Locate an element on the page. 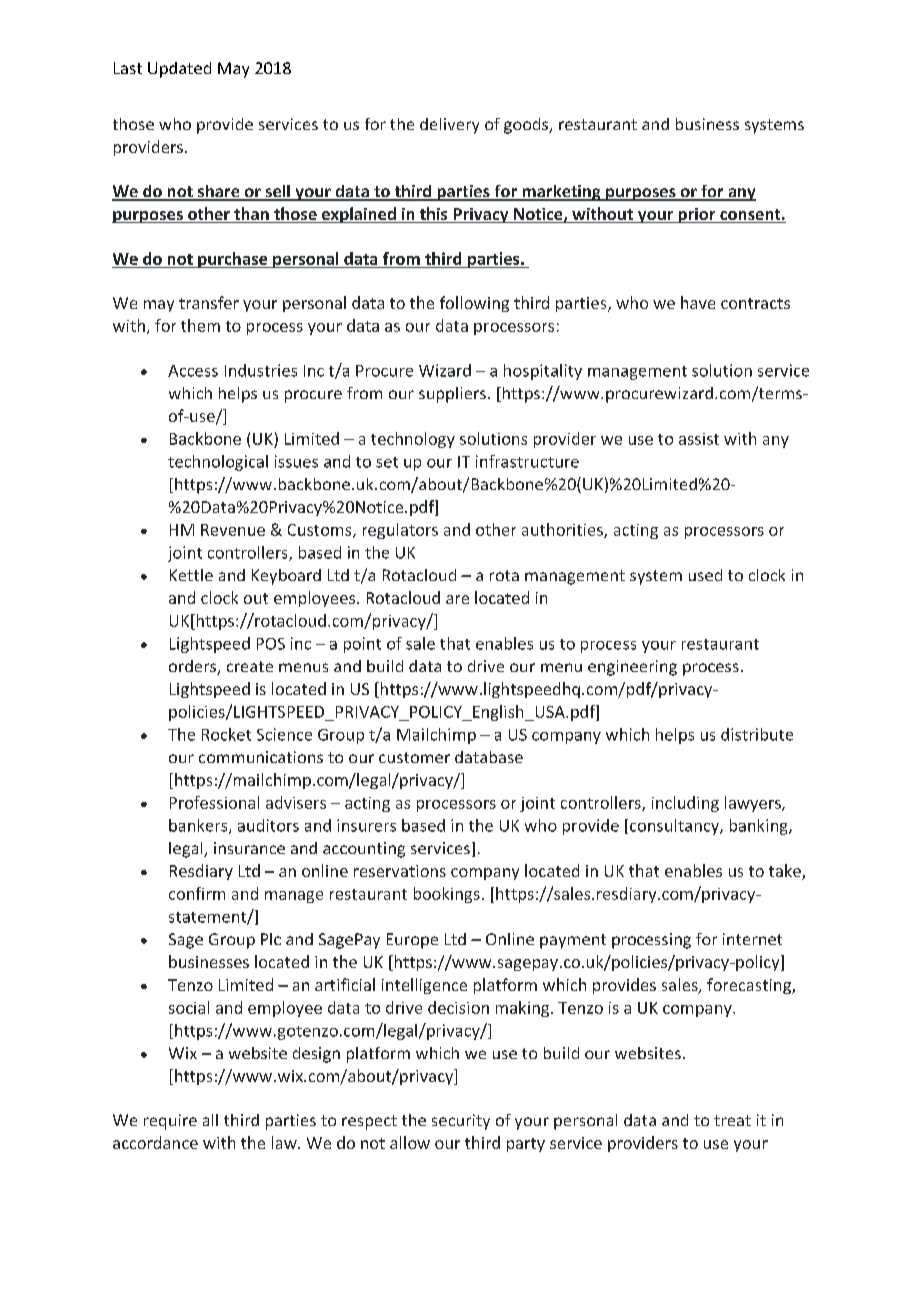  require is located at coordinates (170, 1122).
